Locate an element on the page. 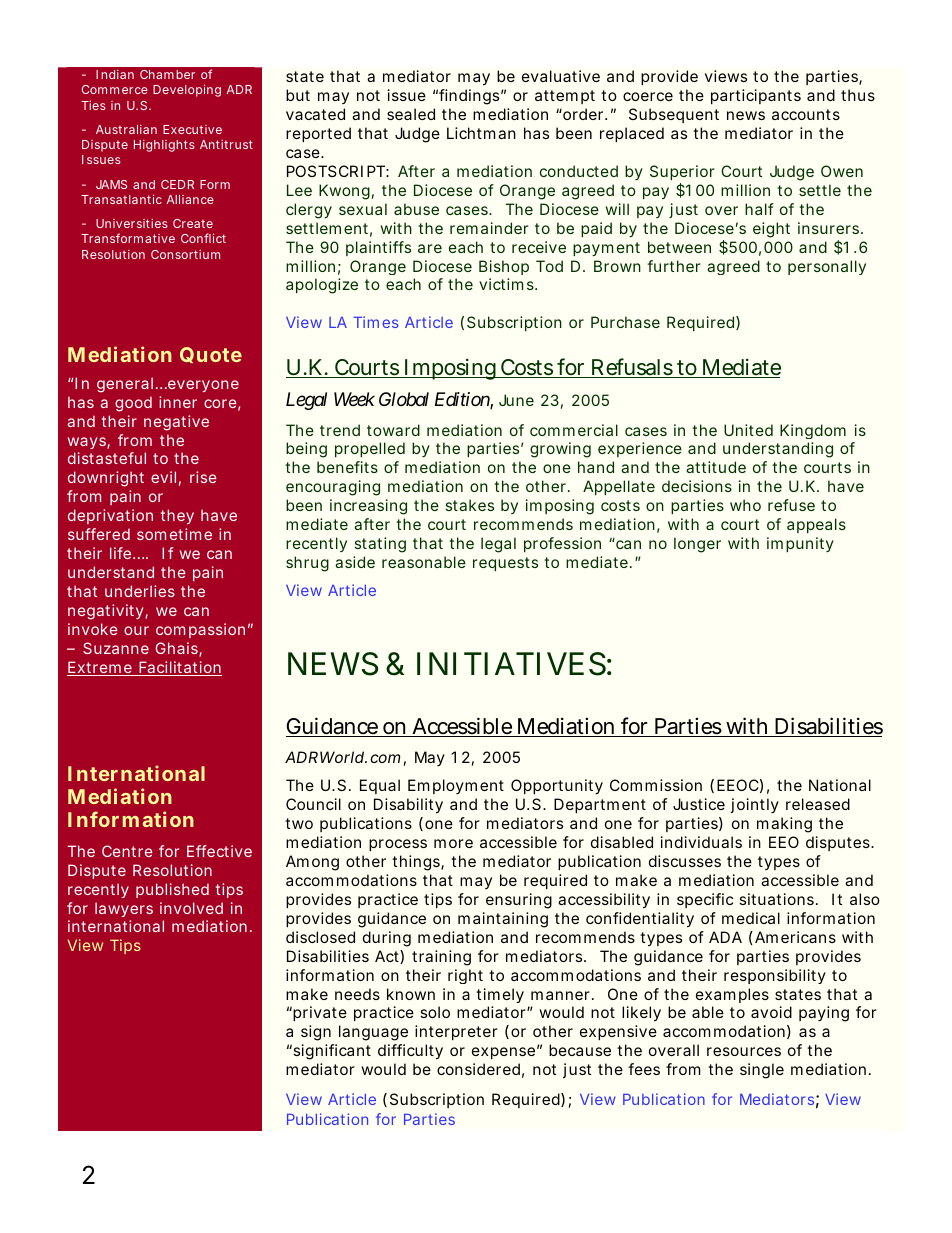 The height and width of the document is (1233, 952). participants is located at coordinates (756, 96).
